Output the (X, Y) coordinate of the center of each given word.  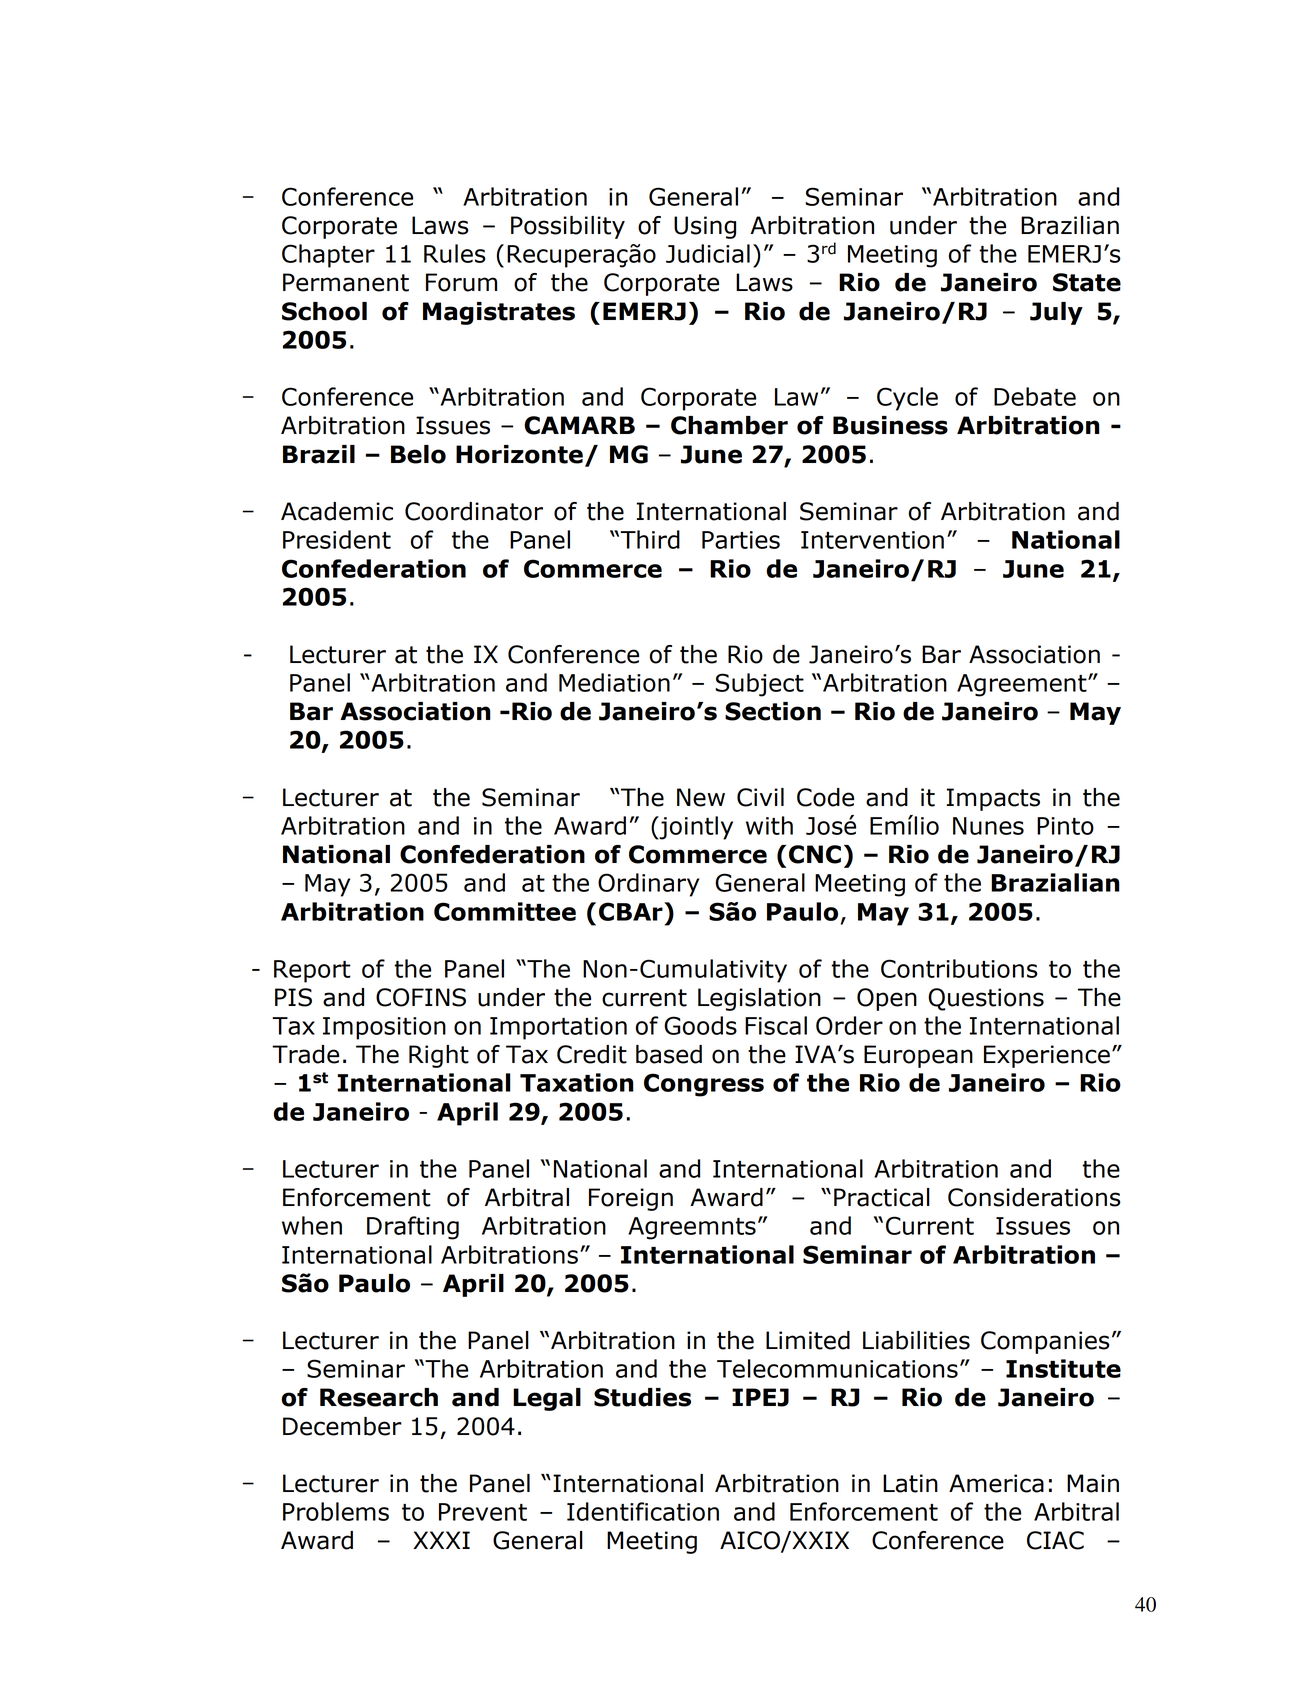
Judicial (708, 253)
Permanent (346, 282)
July (1056, 313)
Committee (505, 911)
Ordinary (648, 885)
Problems (336, 1511)
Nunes (988, 826)
